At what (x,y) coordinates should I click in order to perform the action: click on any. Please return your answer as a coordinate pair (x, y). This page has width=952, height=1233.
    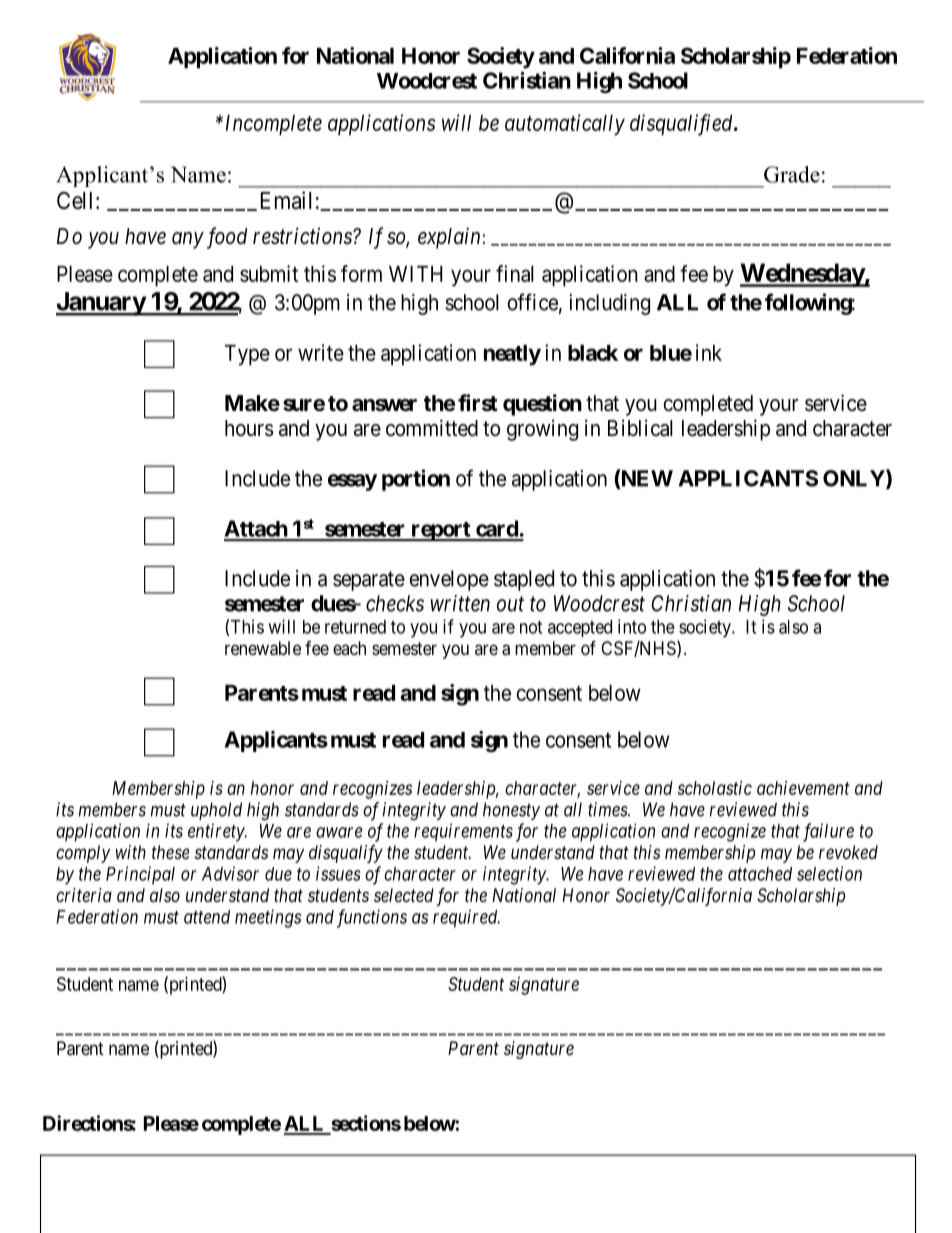
    Looking at the image, I should click on (188, 240).
